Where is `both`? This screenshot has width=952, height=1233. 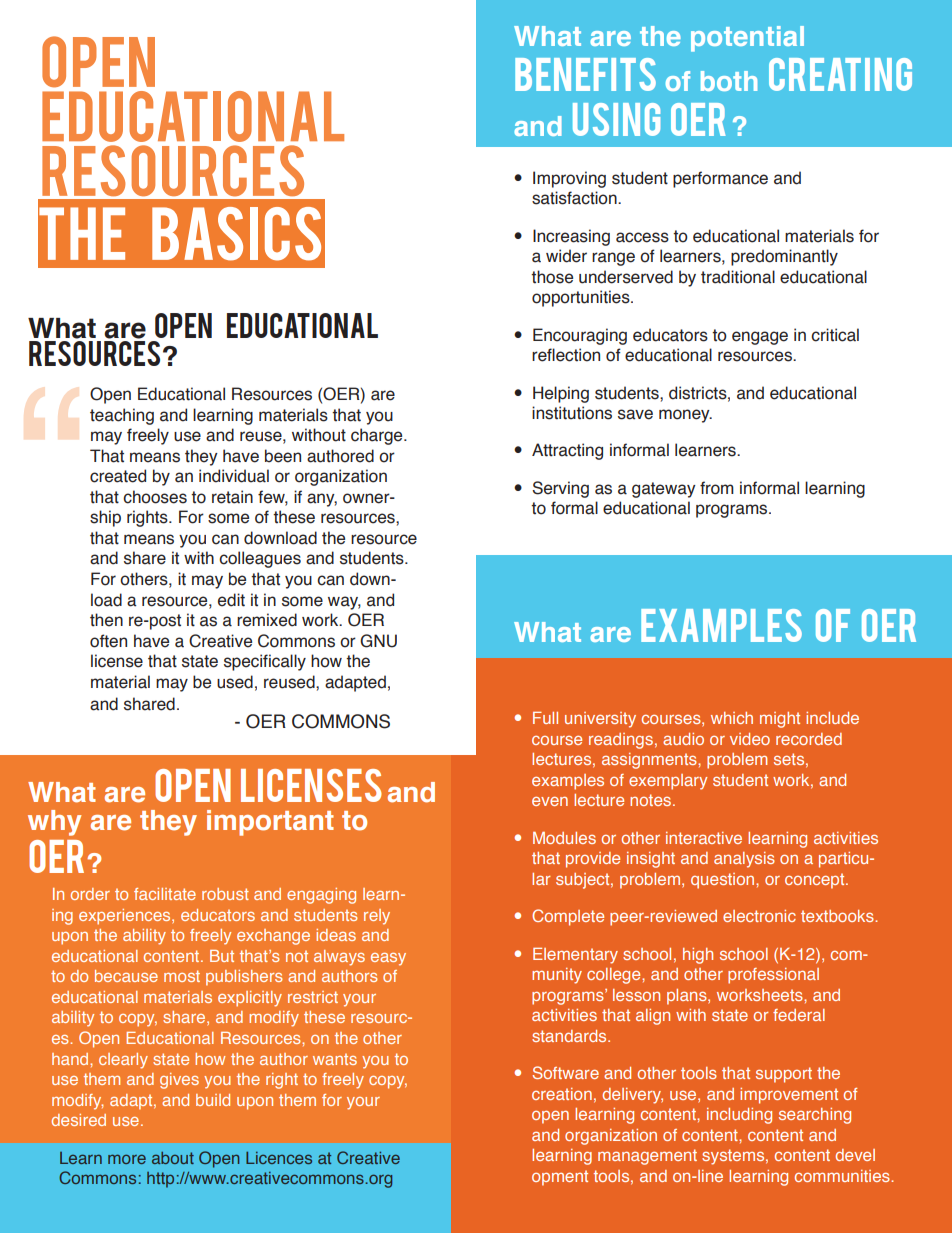 both is located at coordinates (729, 81).
